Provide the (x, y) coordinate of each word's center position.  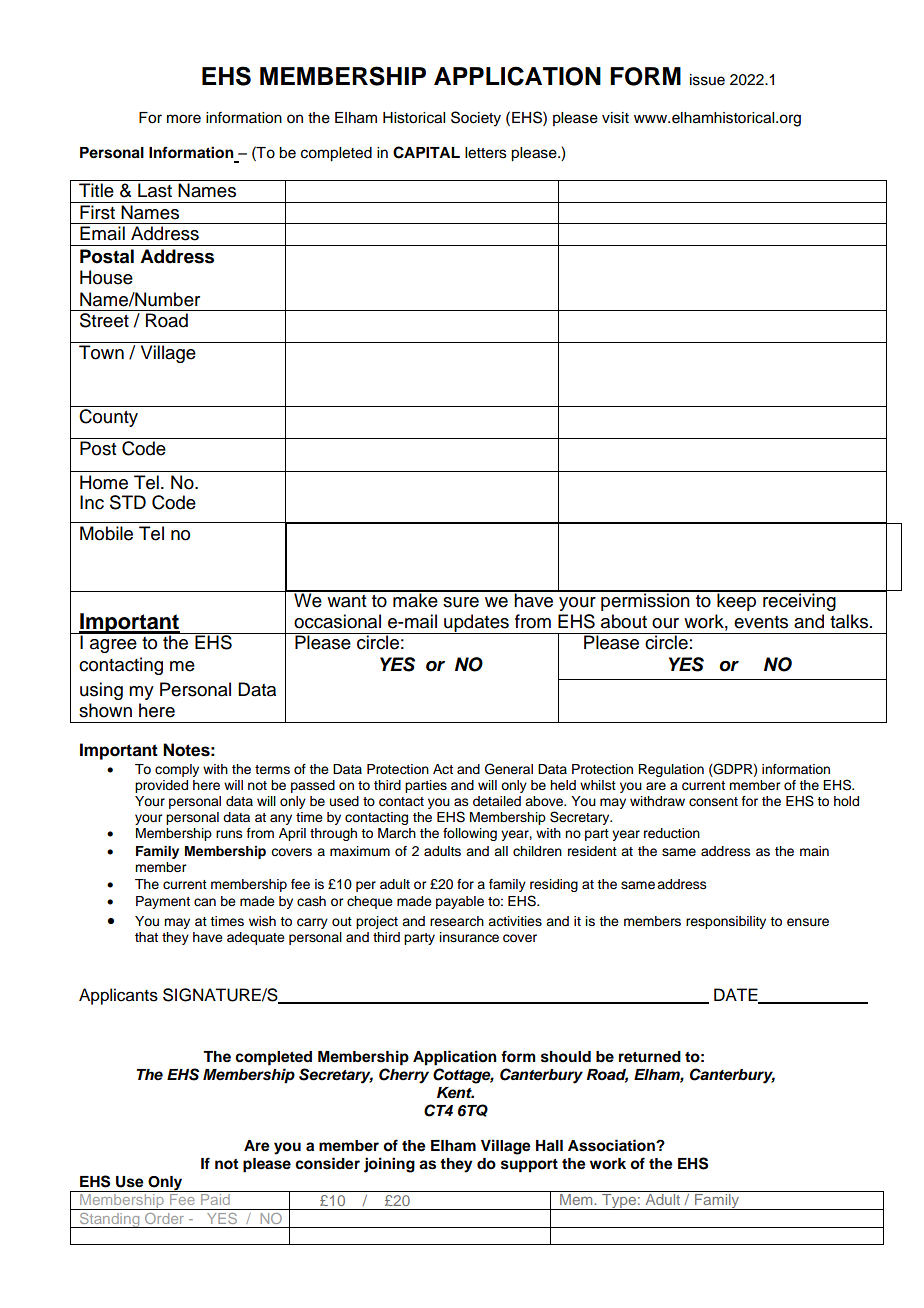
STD (128, 502)
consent (713, 802)
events (761, 622)
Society (476, 119)
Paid (215, 1198)
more (184, 119)
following (470, 834)
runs (229, 834)
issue (707, 80)
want (346, 601)
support (529, 1166)
